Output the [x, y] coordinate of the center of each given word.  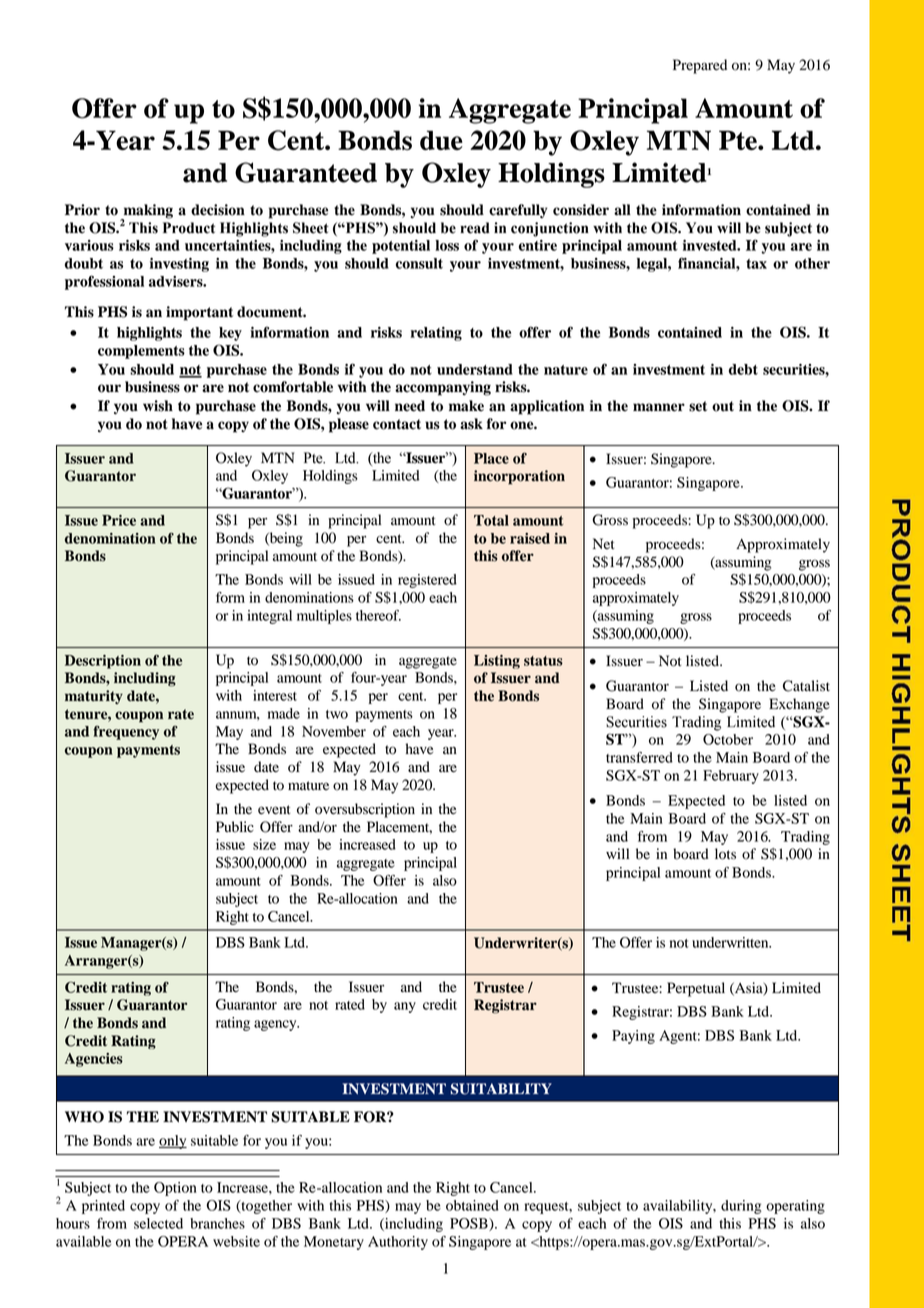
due [441, 140]
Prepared [700, 66]
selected [158, 1223]
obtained [472, 1205]
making [147, 212]
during [741, 1207]
